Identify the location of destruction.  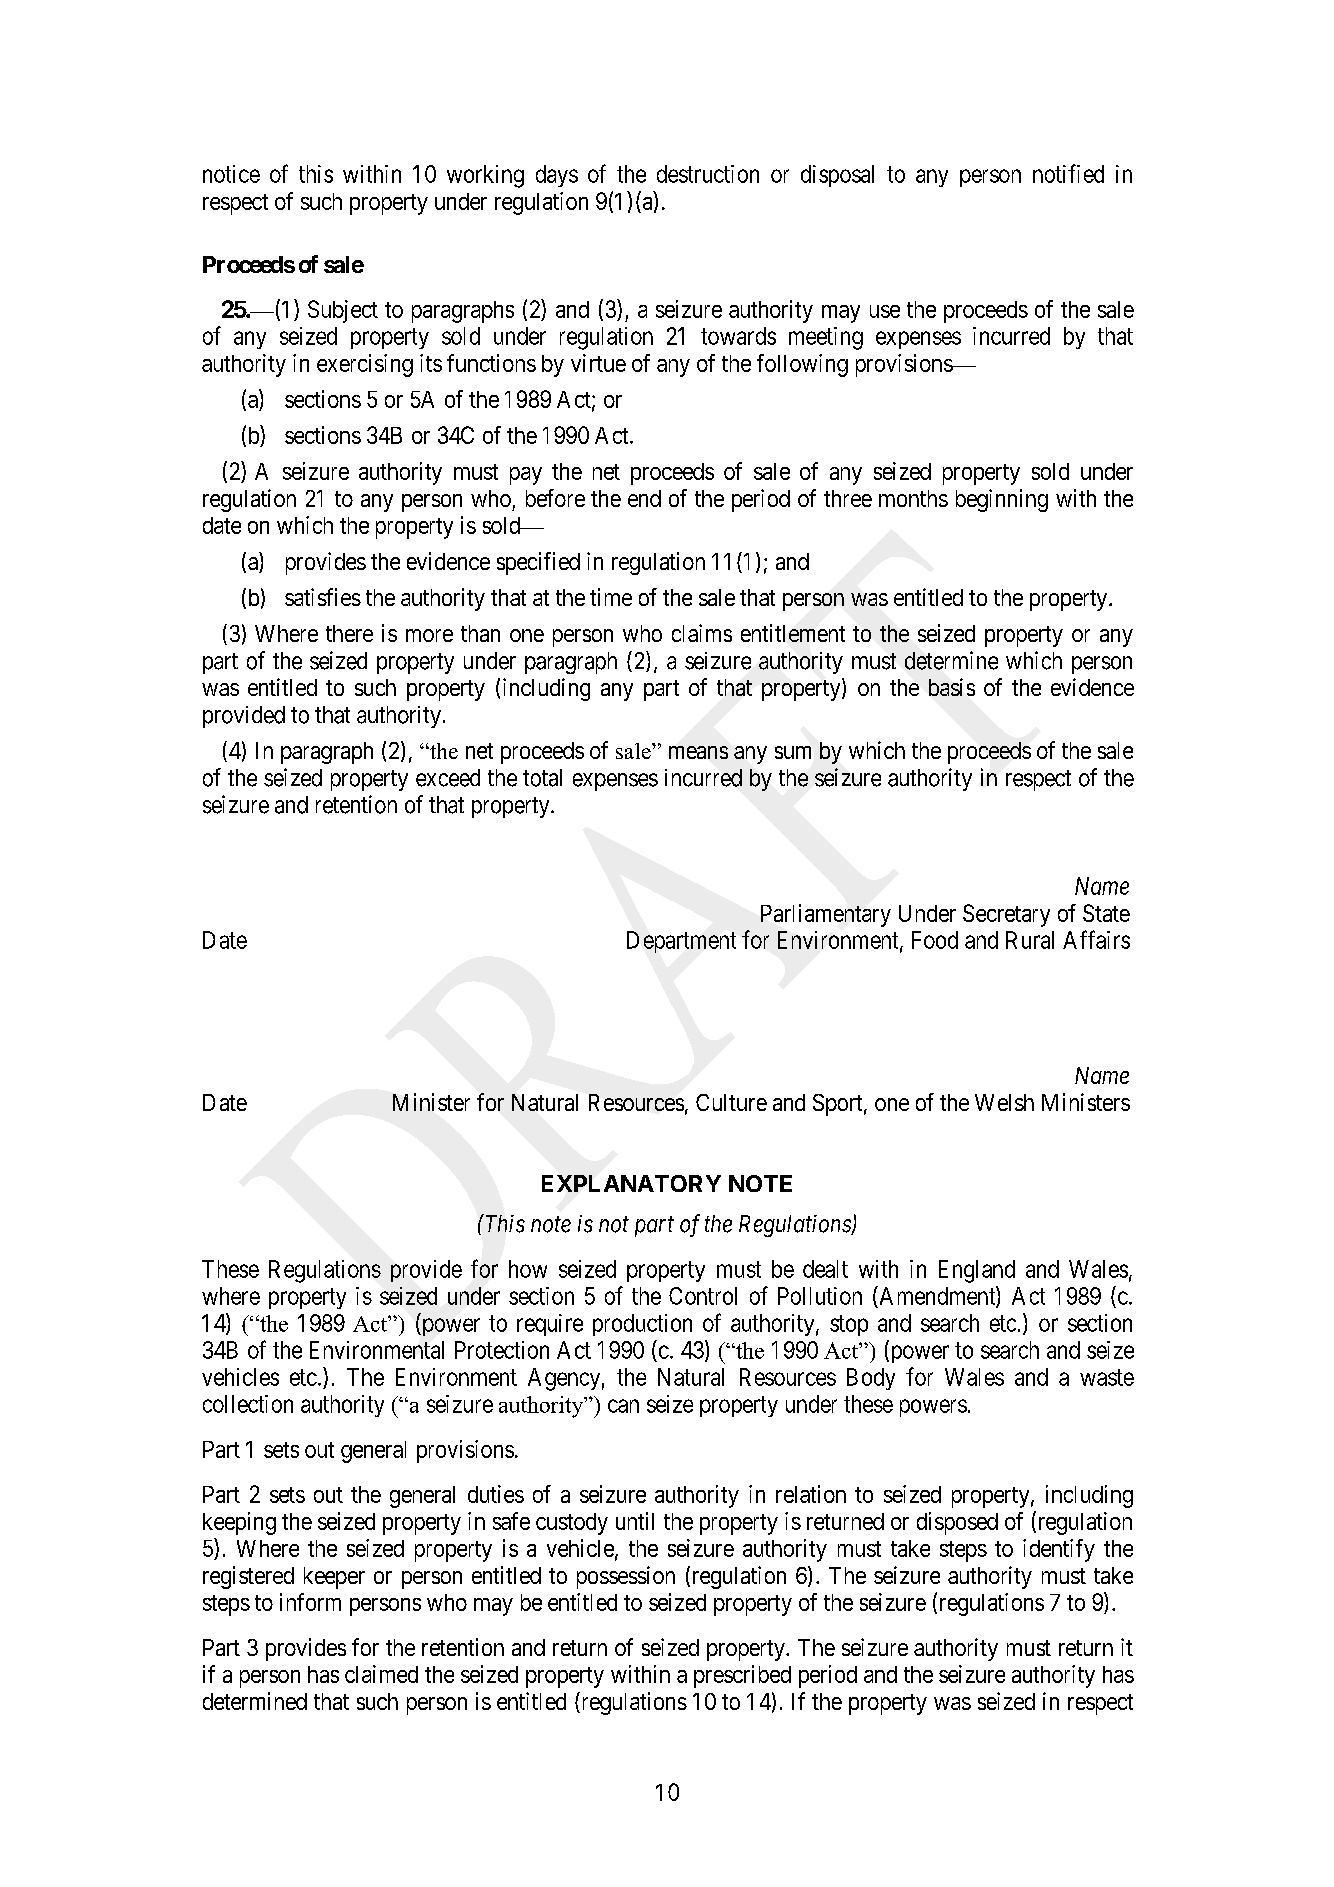
(708, 174).
